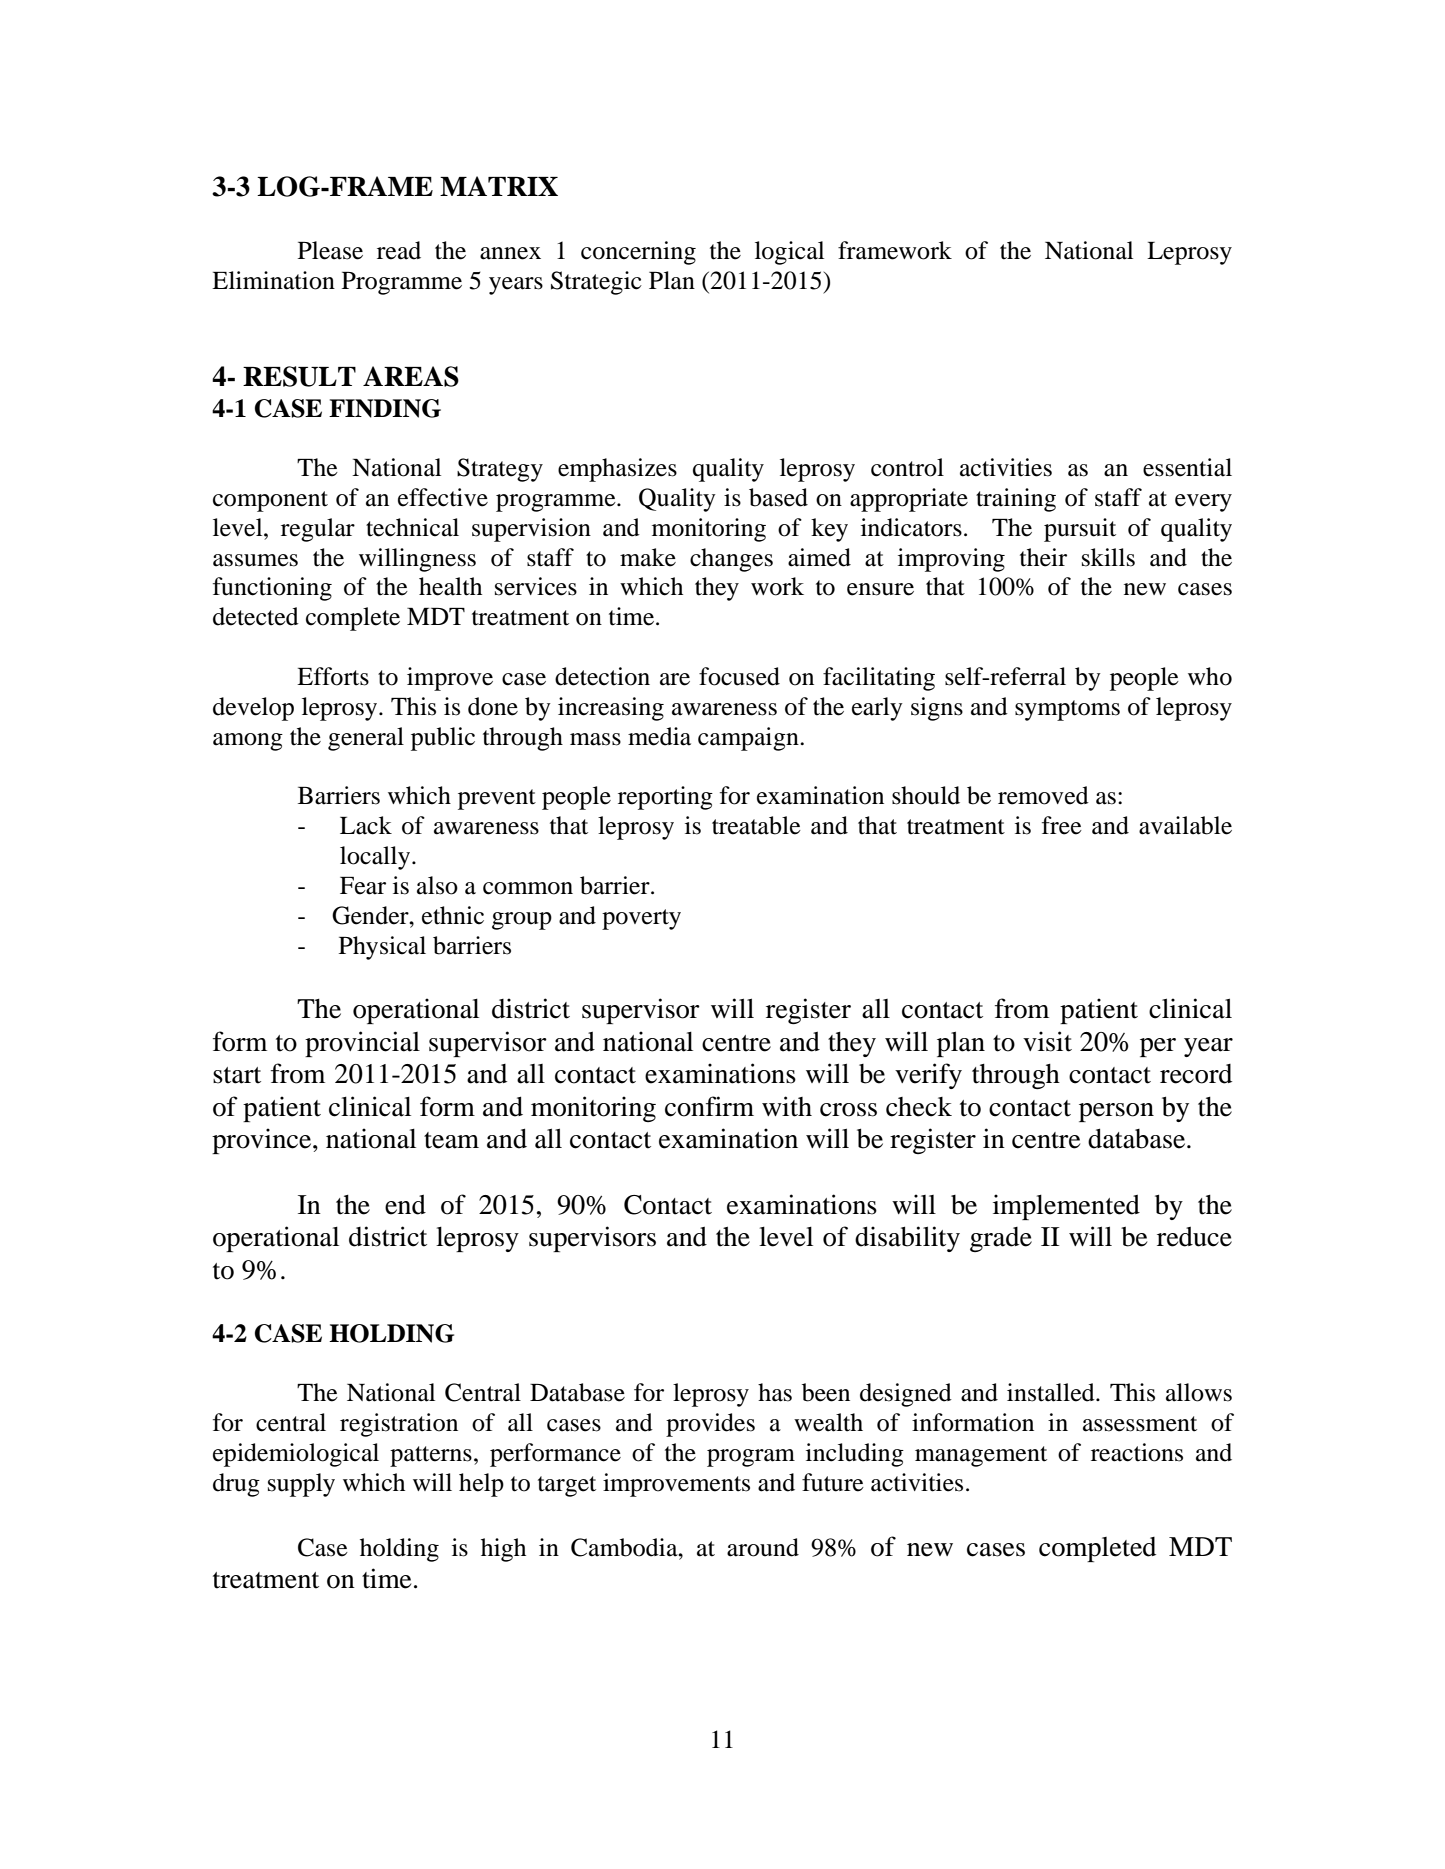  What do you see at coordinates (1066, 1207) in the screenshot?
I see `implemented` at bounding box center [1066, 1207].
